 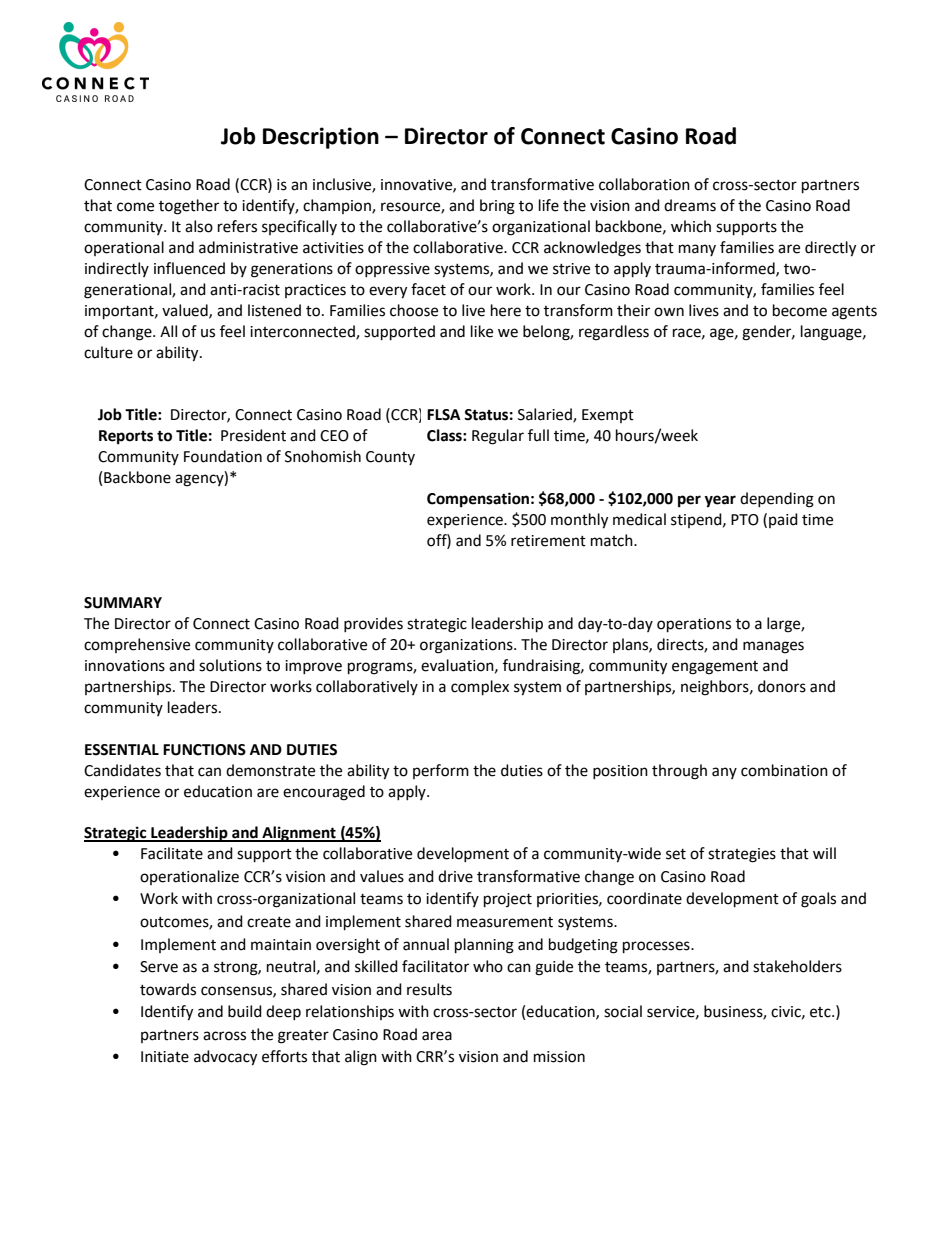 What do you see at coordinates (444, 415) in the screenshot?
I see `FLSA` at bounding box center [444, 415].
